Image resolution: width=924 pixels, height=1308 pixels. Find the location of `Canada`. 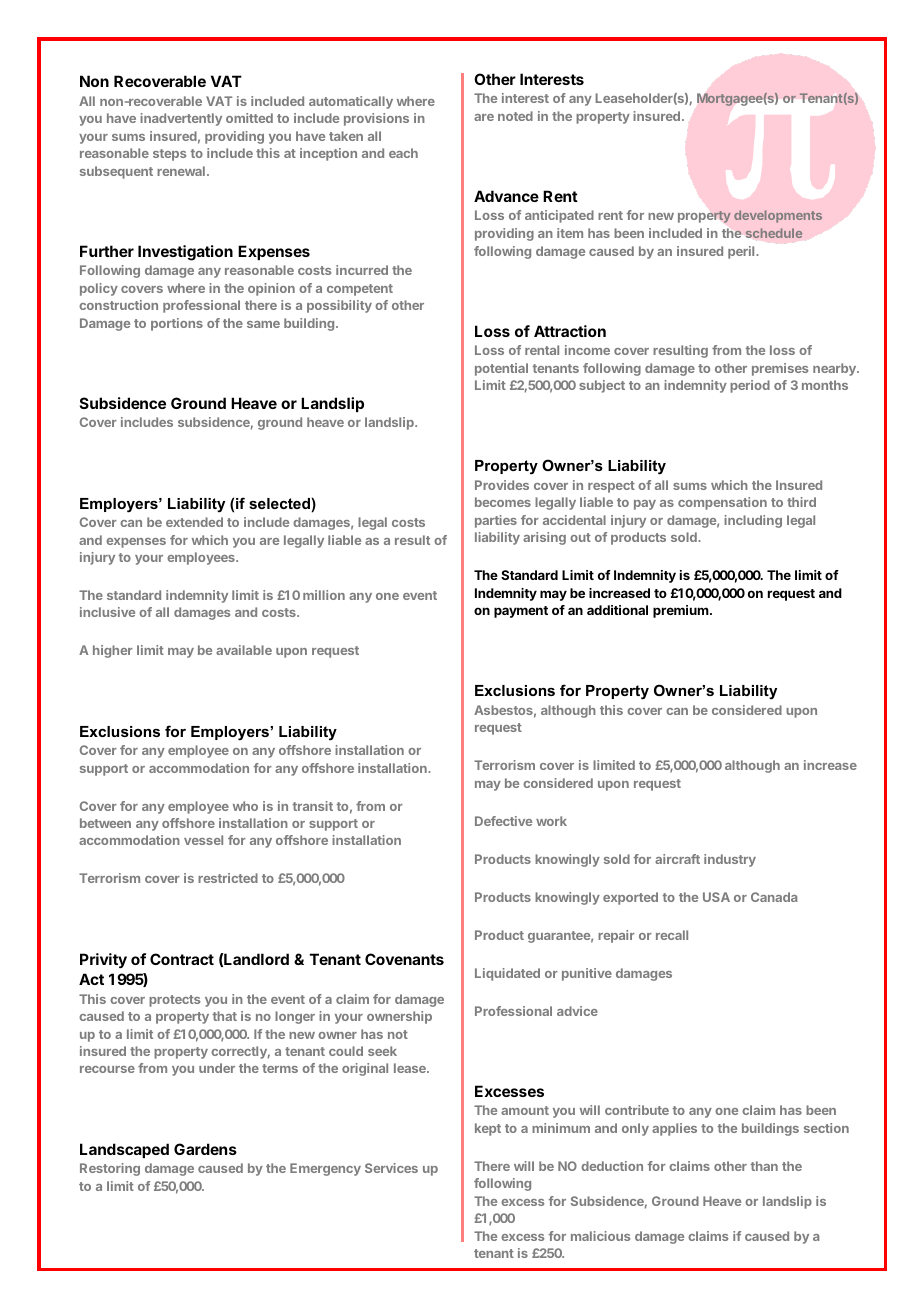

Canada is located at coordinates (774, 897).
